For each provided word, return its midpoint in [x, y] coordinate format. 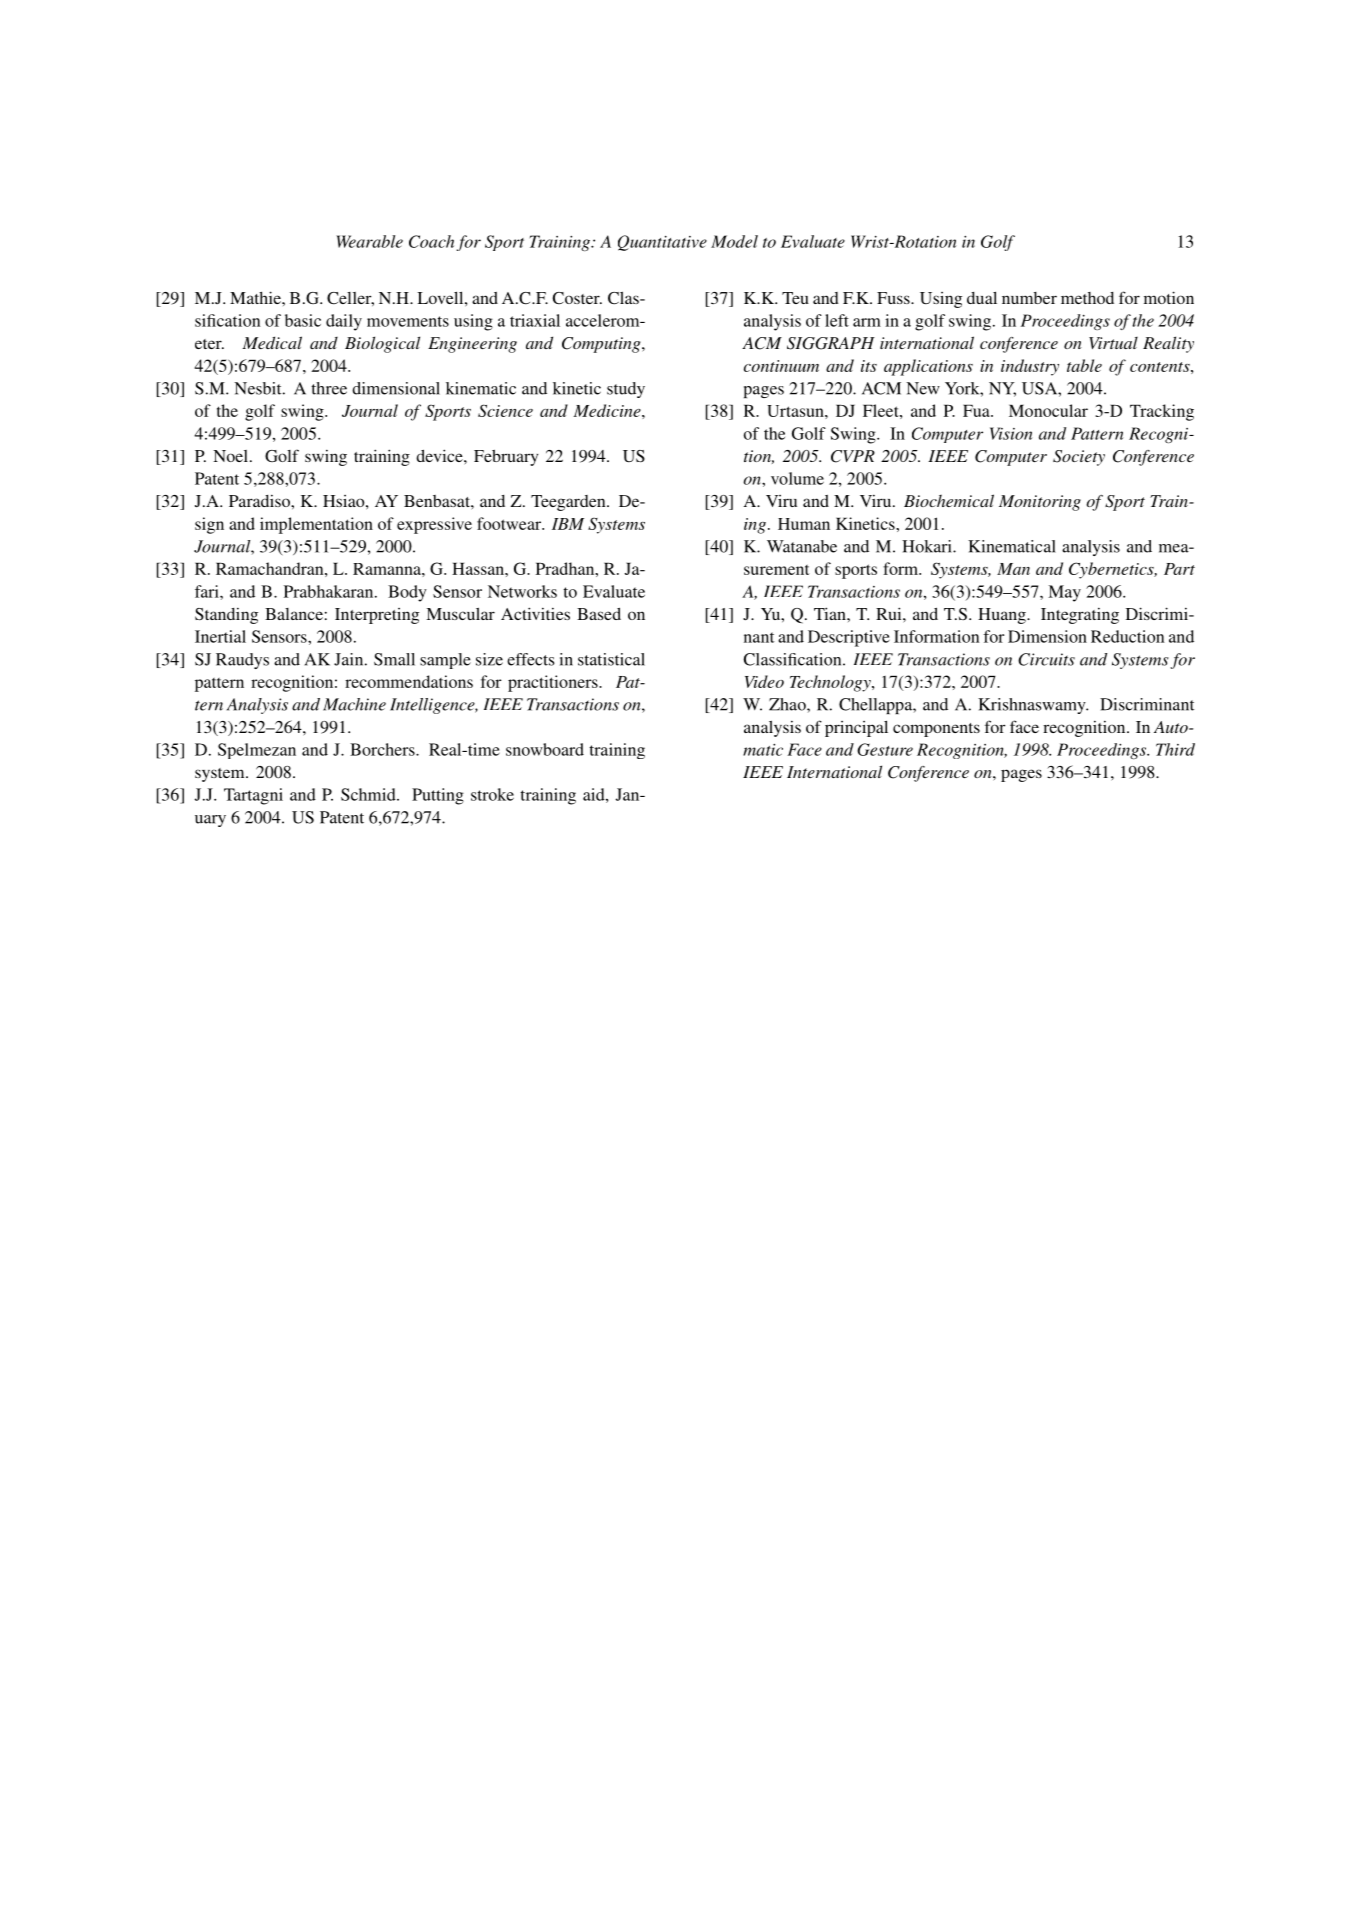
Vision [1011, 433]
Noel [230, 456]
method [1087, 298]
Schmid [369, 794]
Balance [294, 614]
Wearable [369, 241]
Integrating [1080, 616]
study [626, 390]
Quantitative [662, 243]
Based [599, 613]
